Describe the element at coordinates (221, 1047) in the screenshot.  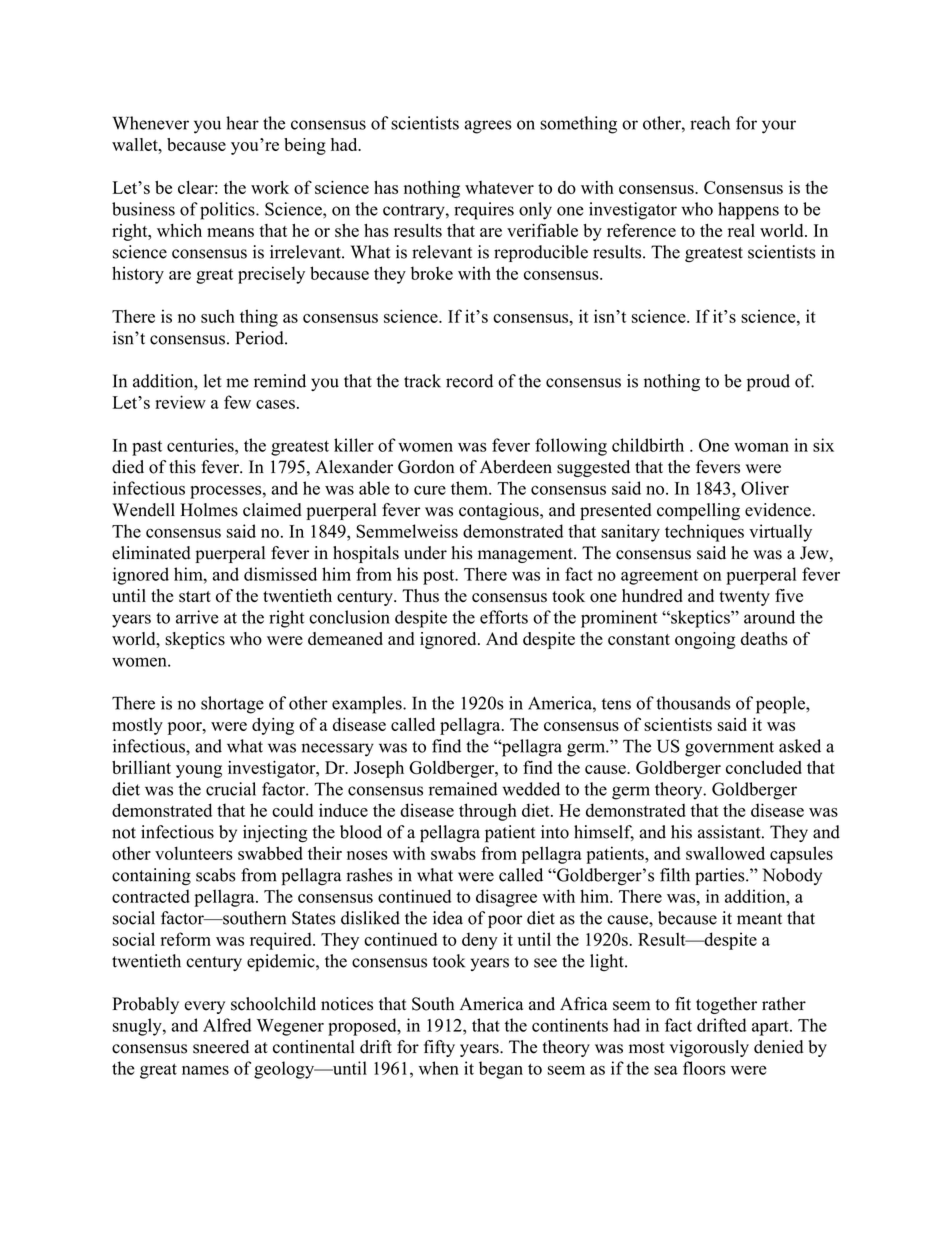
I see `sneered` at that location.
